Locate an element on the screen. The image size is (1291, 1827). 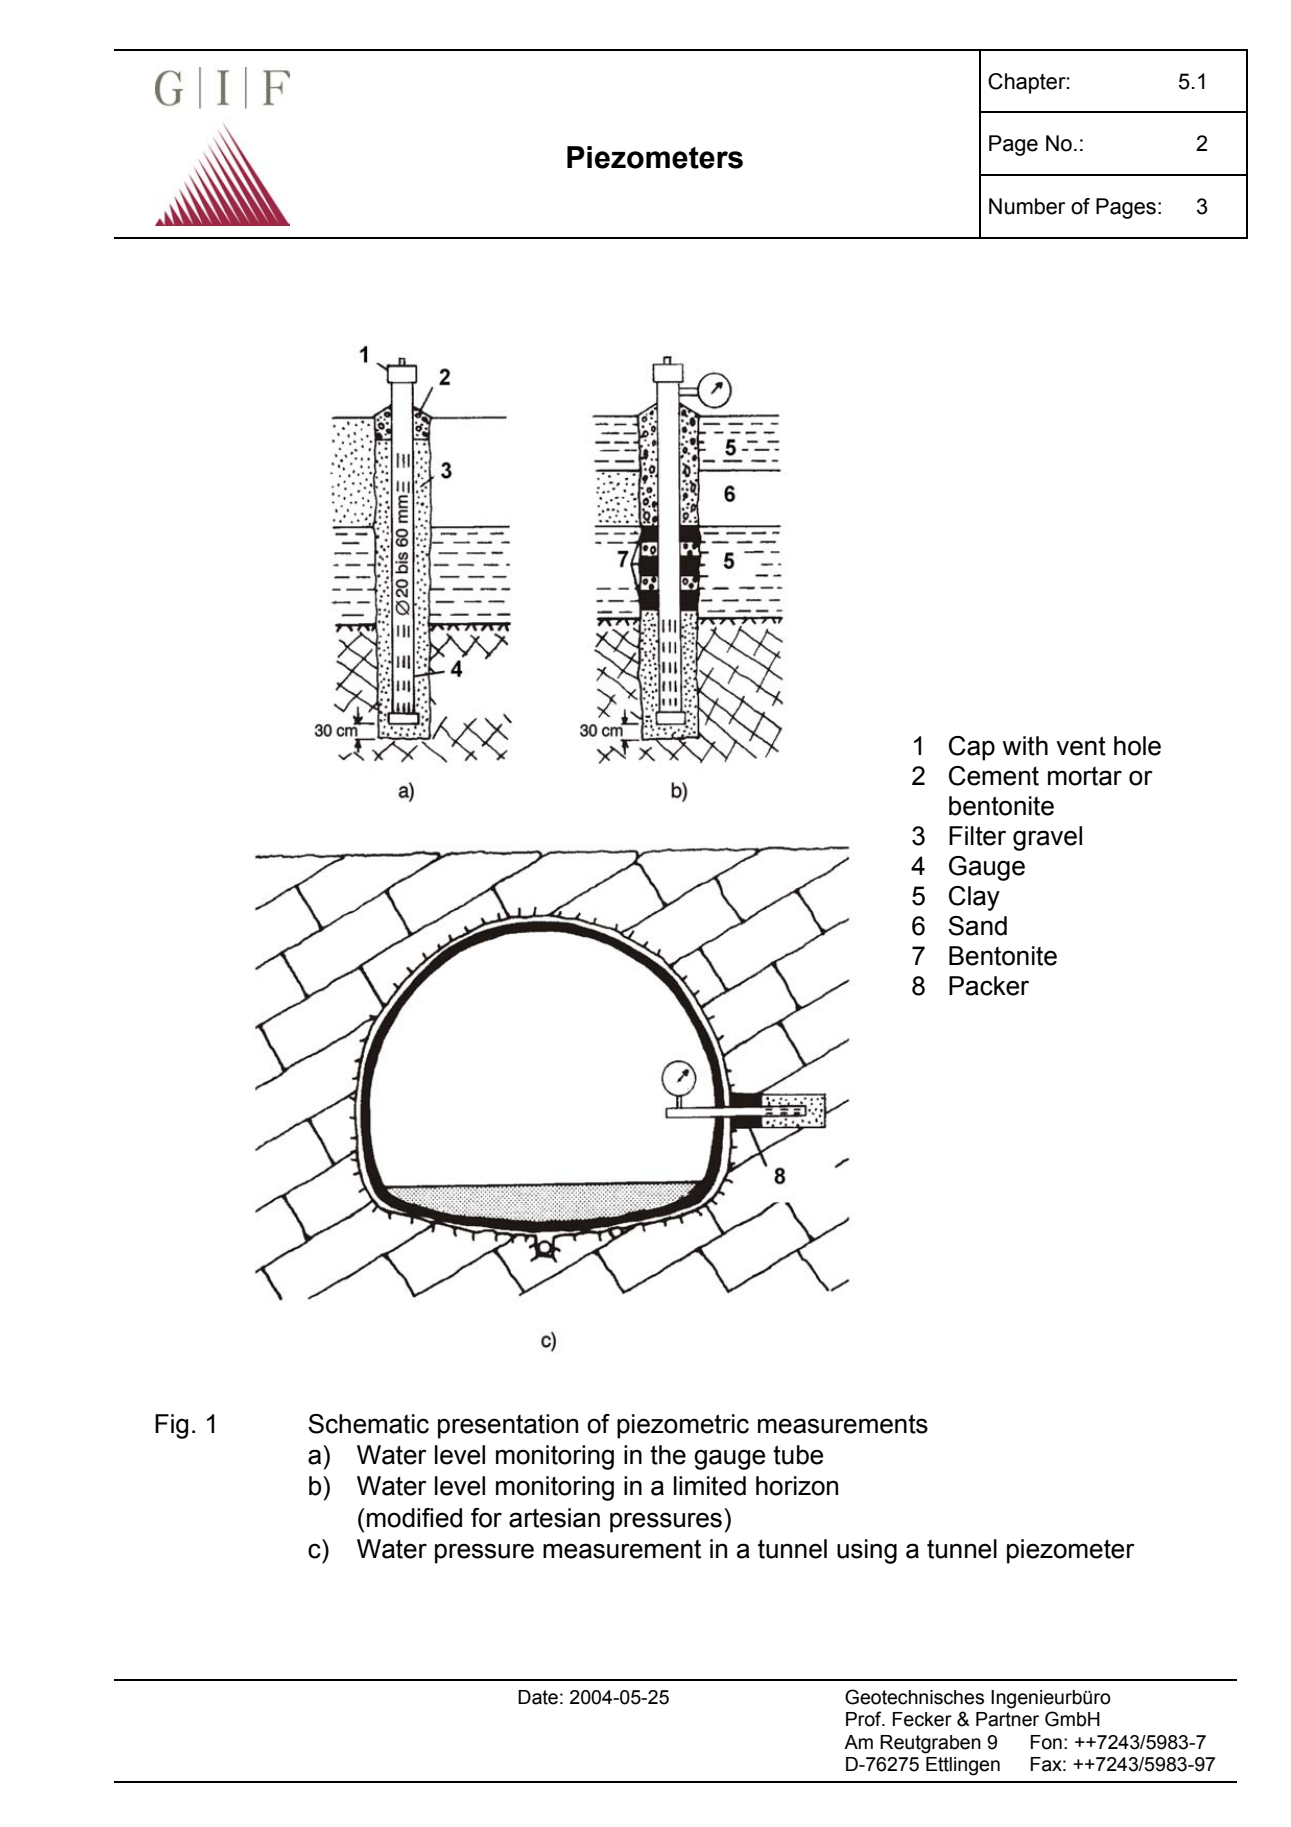
vent is located at coordinates (1081, 746).
